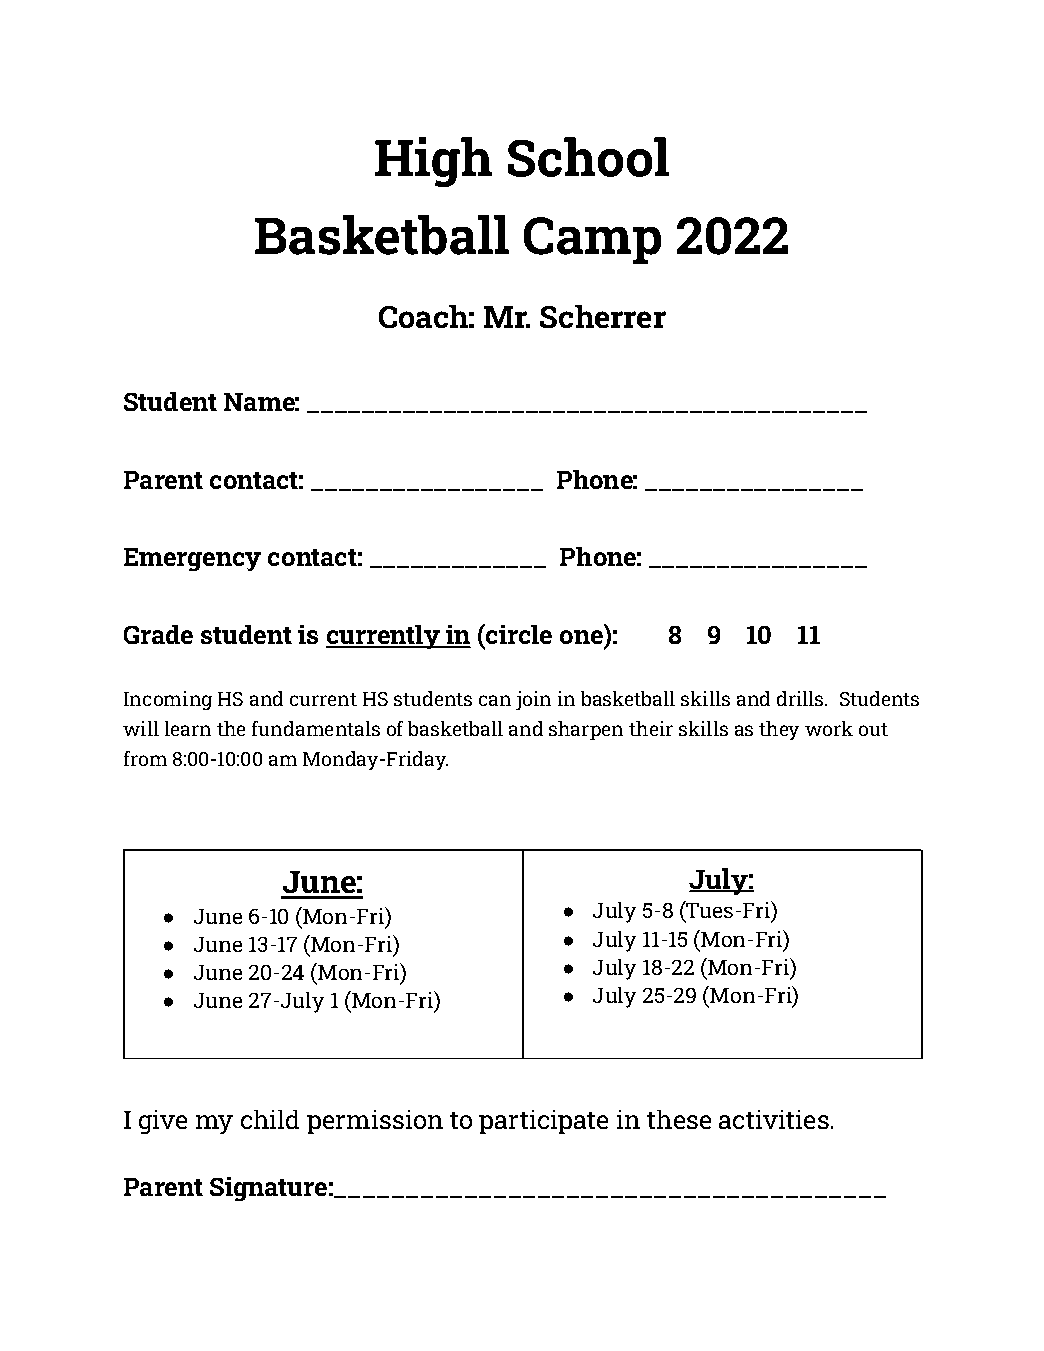  I want to click on from, so click(145, 758).
